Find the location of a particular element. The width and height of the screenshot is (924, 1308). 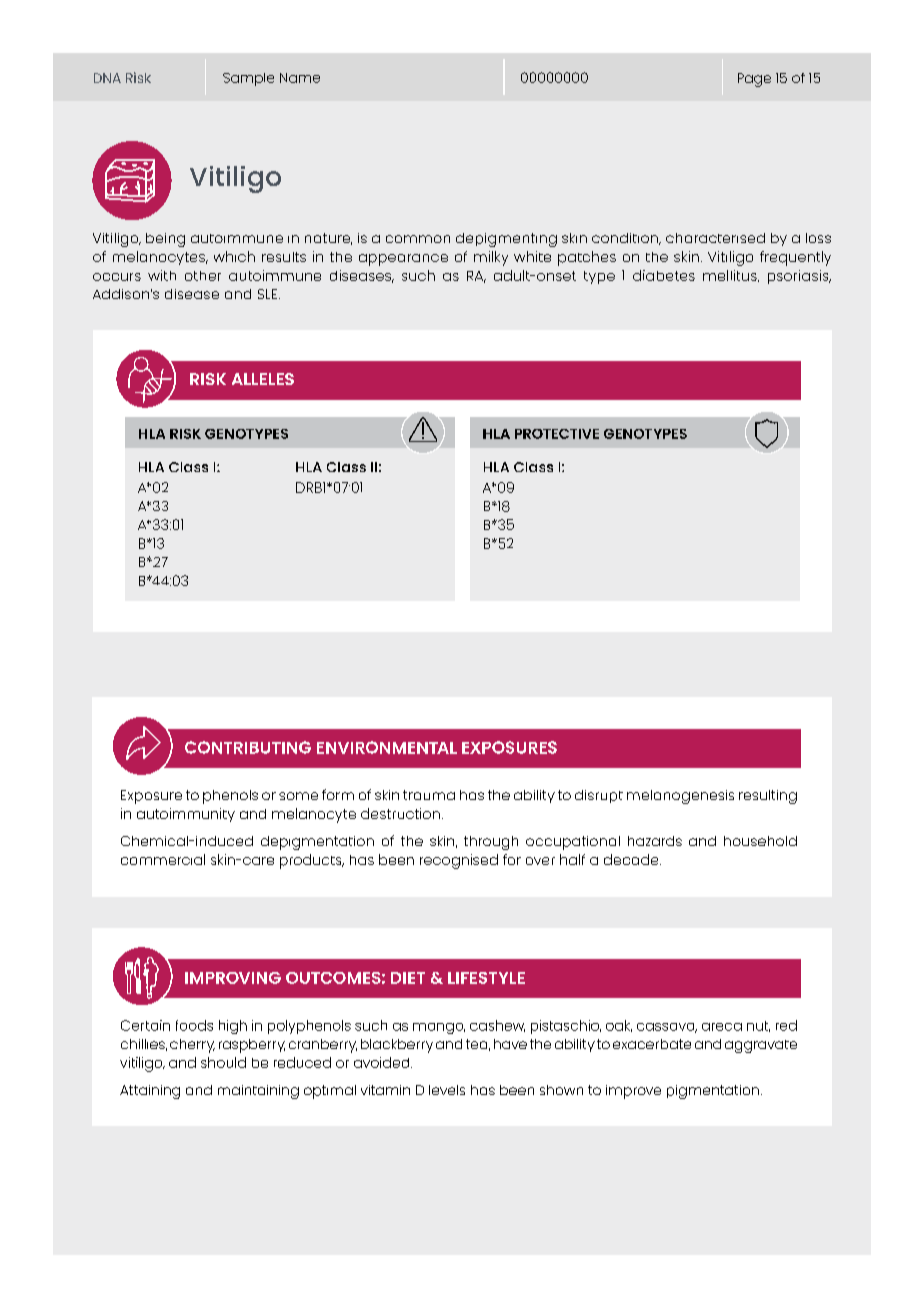

should is located at coordinates (223, 1062).
